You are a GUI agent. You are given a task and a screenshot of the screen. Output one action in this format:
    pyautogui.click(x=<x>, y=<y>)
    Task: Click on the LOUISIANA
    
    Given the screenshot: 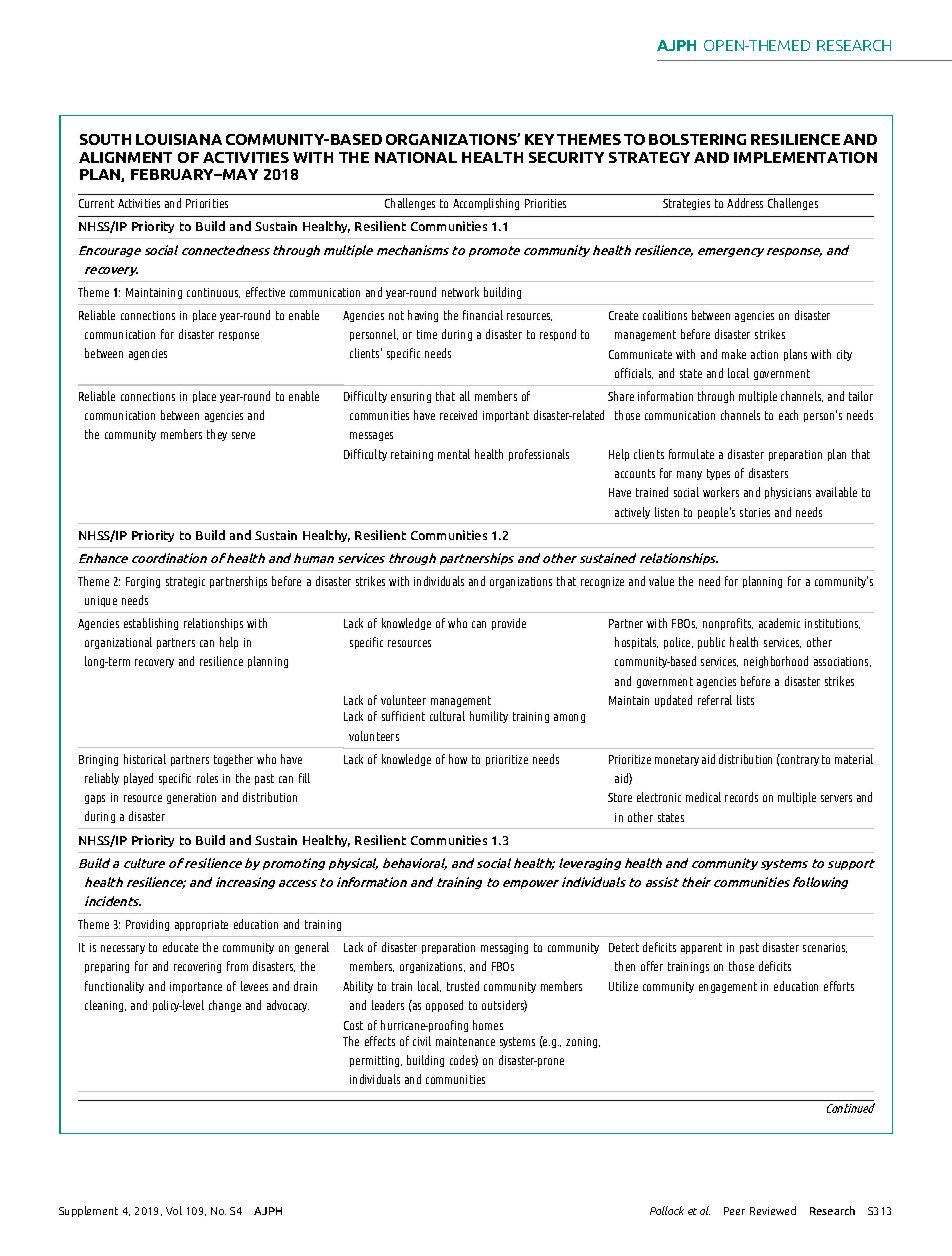 What is the action you would take?
    pyautogui.click(x=179, y=139)
